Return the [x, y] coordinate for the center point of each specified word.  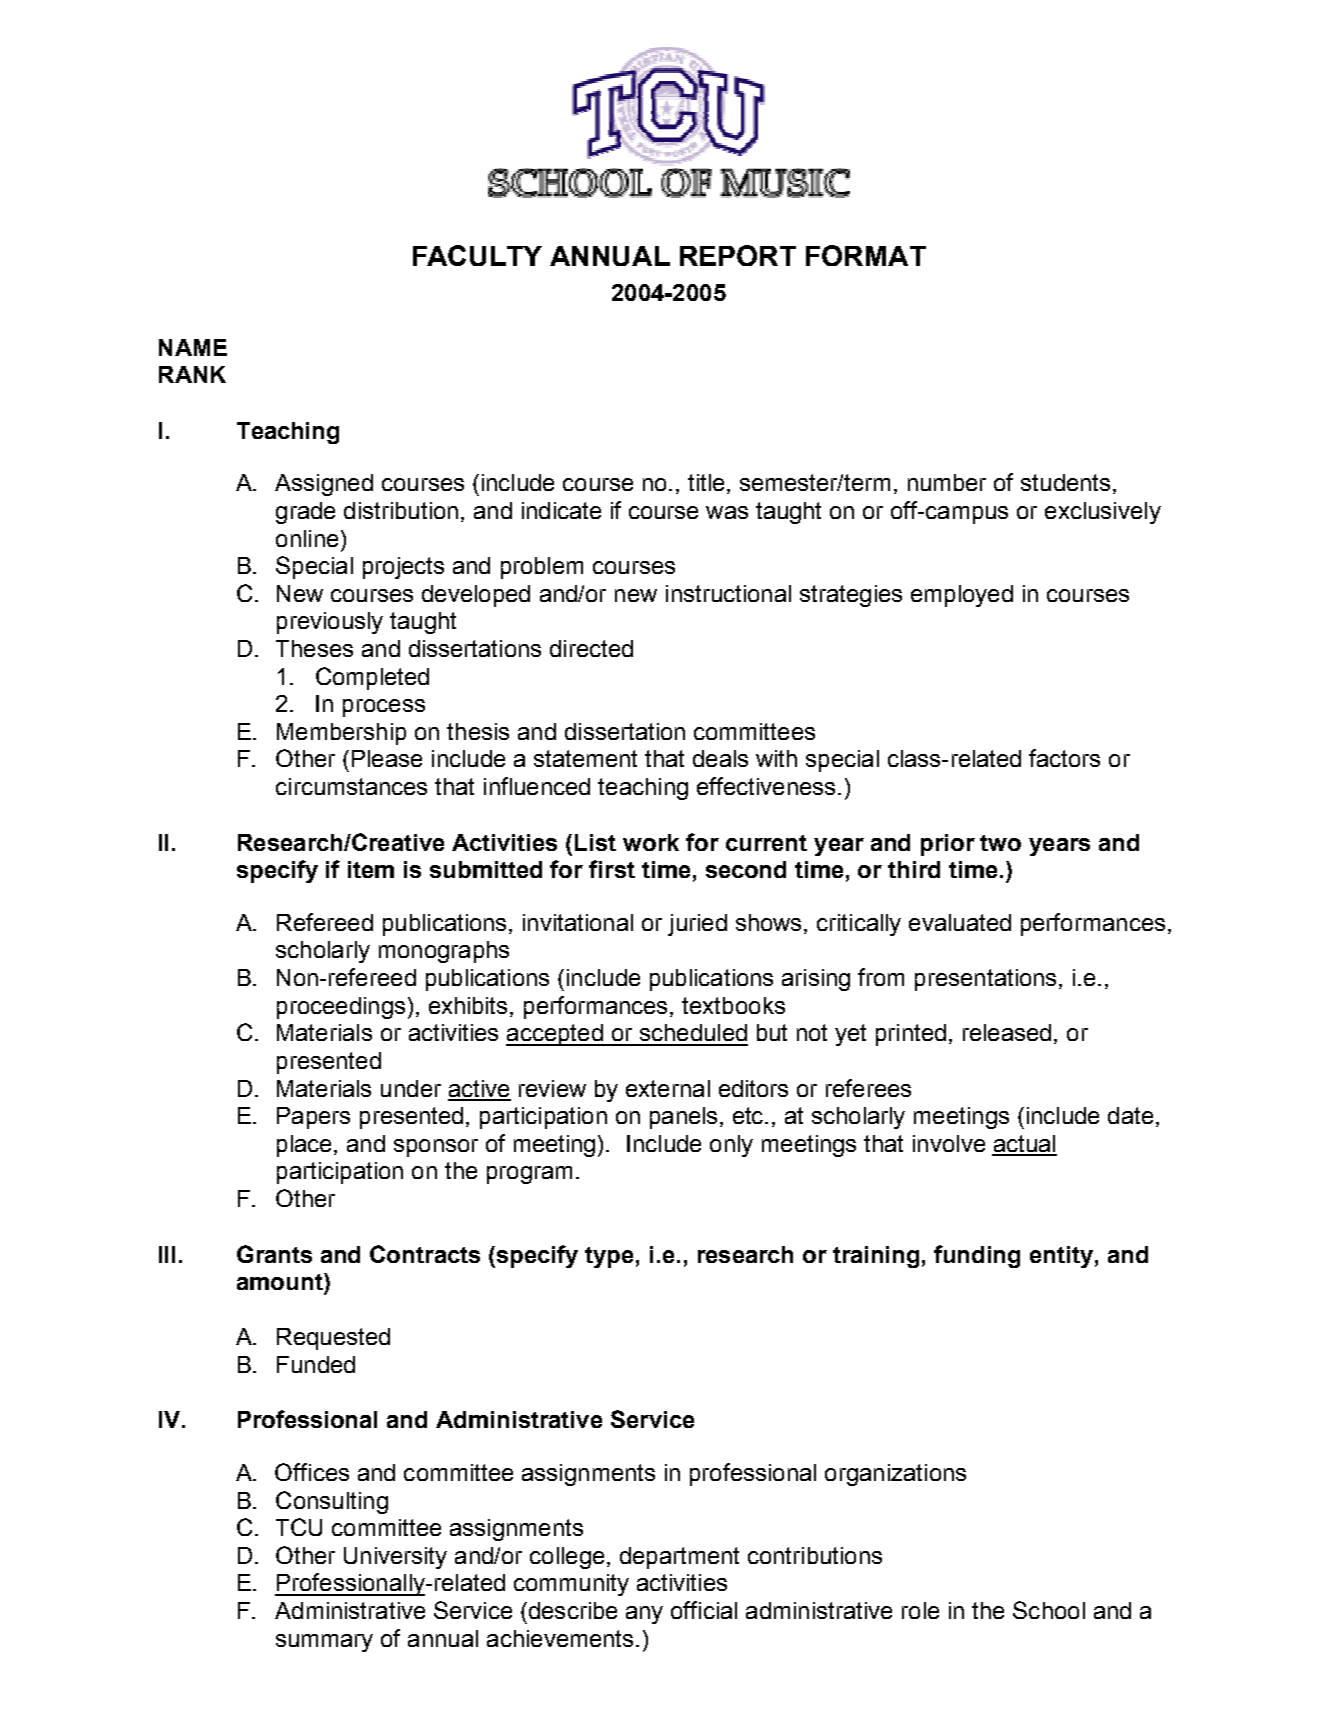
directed [591, 648]
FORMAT [866, 255]
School [1049, 1610]
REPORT [738, 255]
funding [977, 1256]
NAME [193, 347]
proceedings [341, 1008]
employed [962, 596]
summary [324, 1643]
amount [281, 1281]
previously [330, 623]
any [644, 1615]
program [529, 1175]
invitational [578, 922]
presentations [985, 980]
